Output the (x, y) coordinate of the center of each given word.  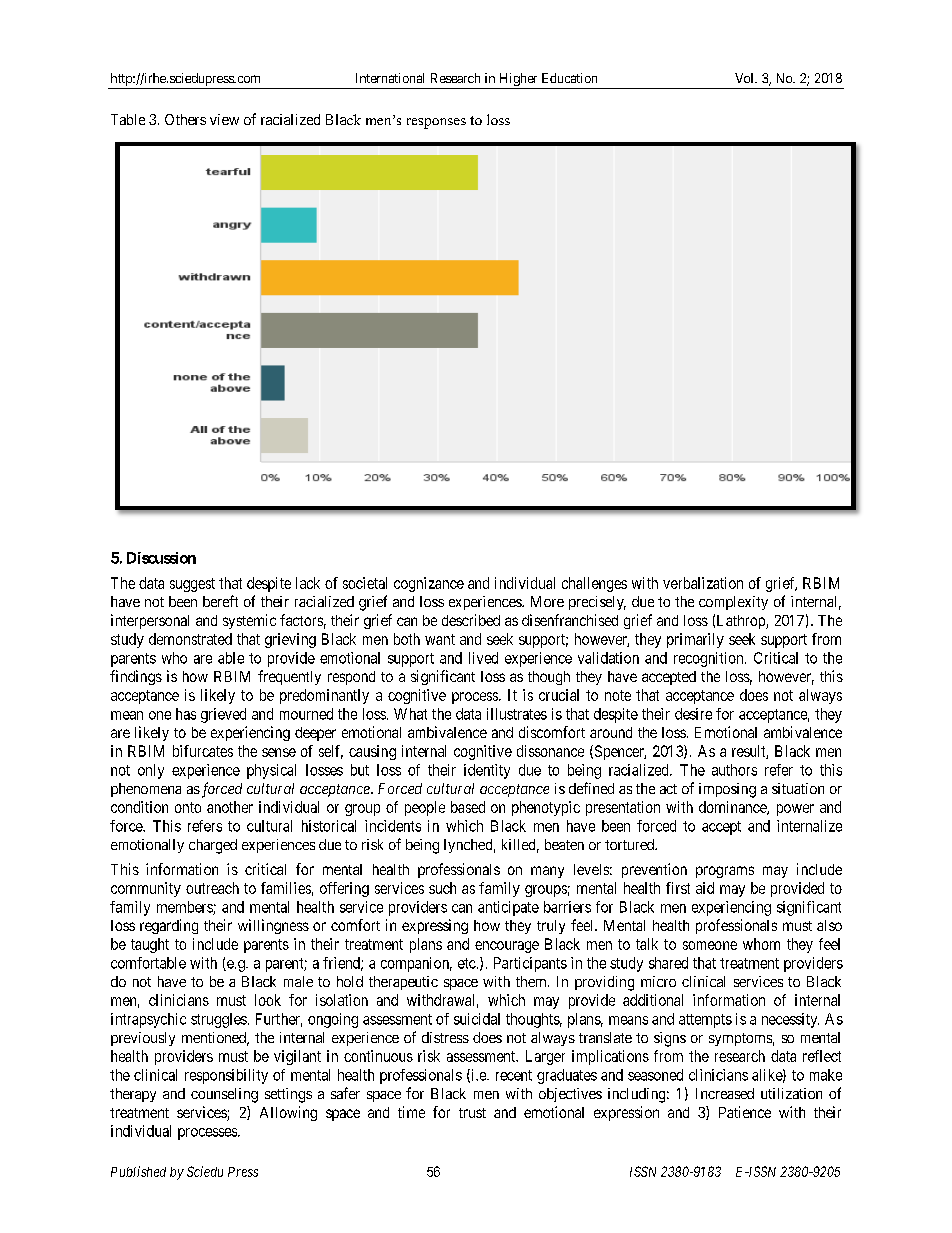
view (224, 119)
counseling (224, 1095)
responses (436, 123)
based (468, 807)
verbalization (703, 583)
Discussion (161, 558)
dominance (733, 808)
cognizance (429, 584)
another (230, 807)
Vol (746, 78)
